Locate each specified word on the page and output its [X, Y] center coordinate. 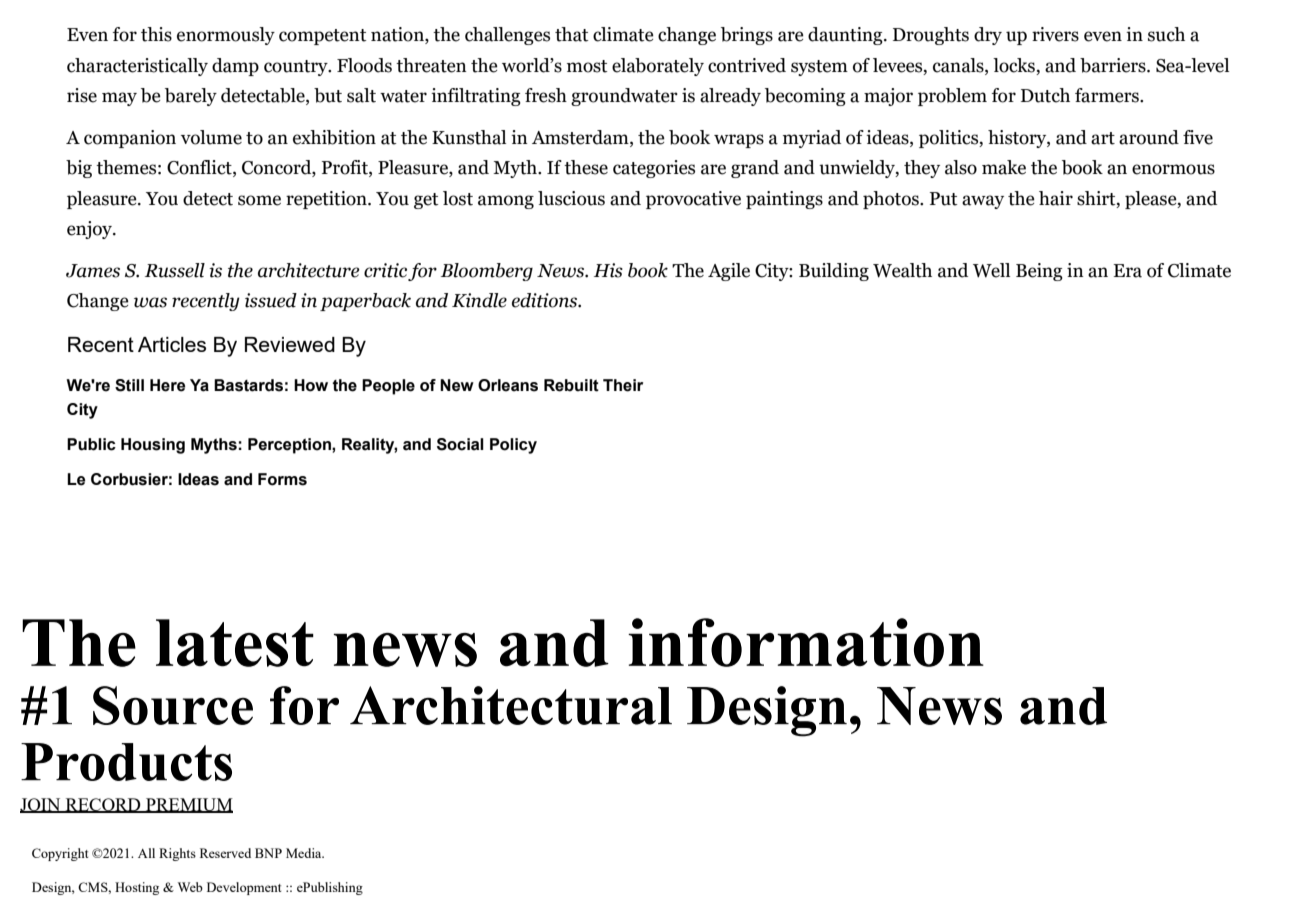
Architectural [511, 705]
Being [1039, 272]
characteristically [137, 67]
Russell [175, 270]
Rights [177, 854]
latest [235, 643]
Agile [729, 272]
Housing [153, 446]
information [806, 642]
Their [623, 385]
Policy [513, 446]
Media [305, 853]
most [587, 66]
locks [1014, 65]
